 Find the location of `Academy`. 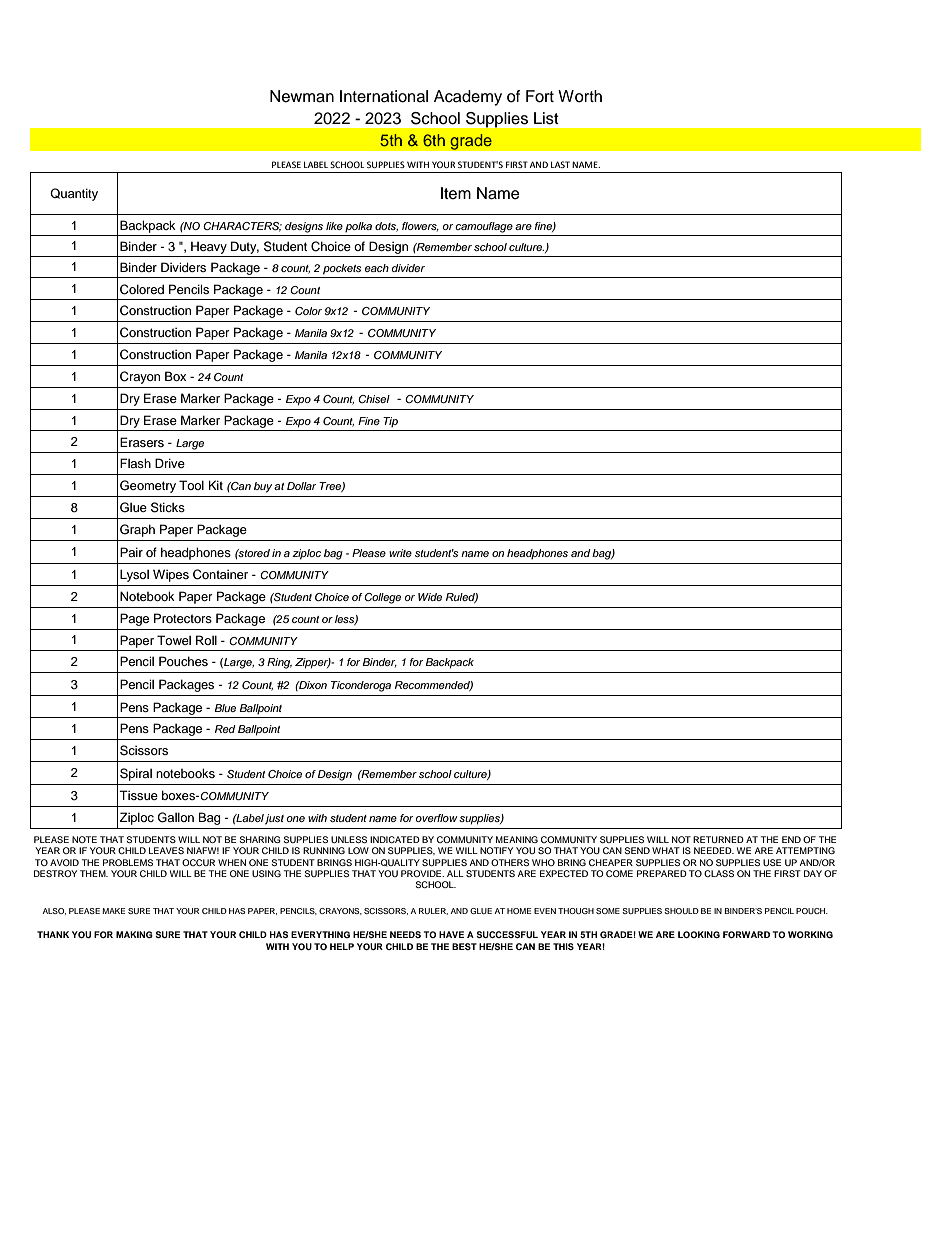

Academy is located at coordinates (468, 98).
